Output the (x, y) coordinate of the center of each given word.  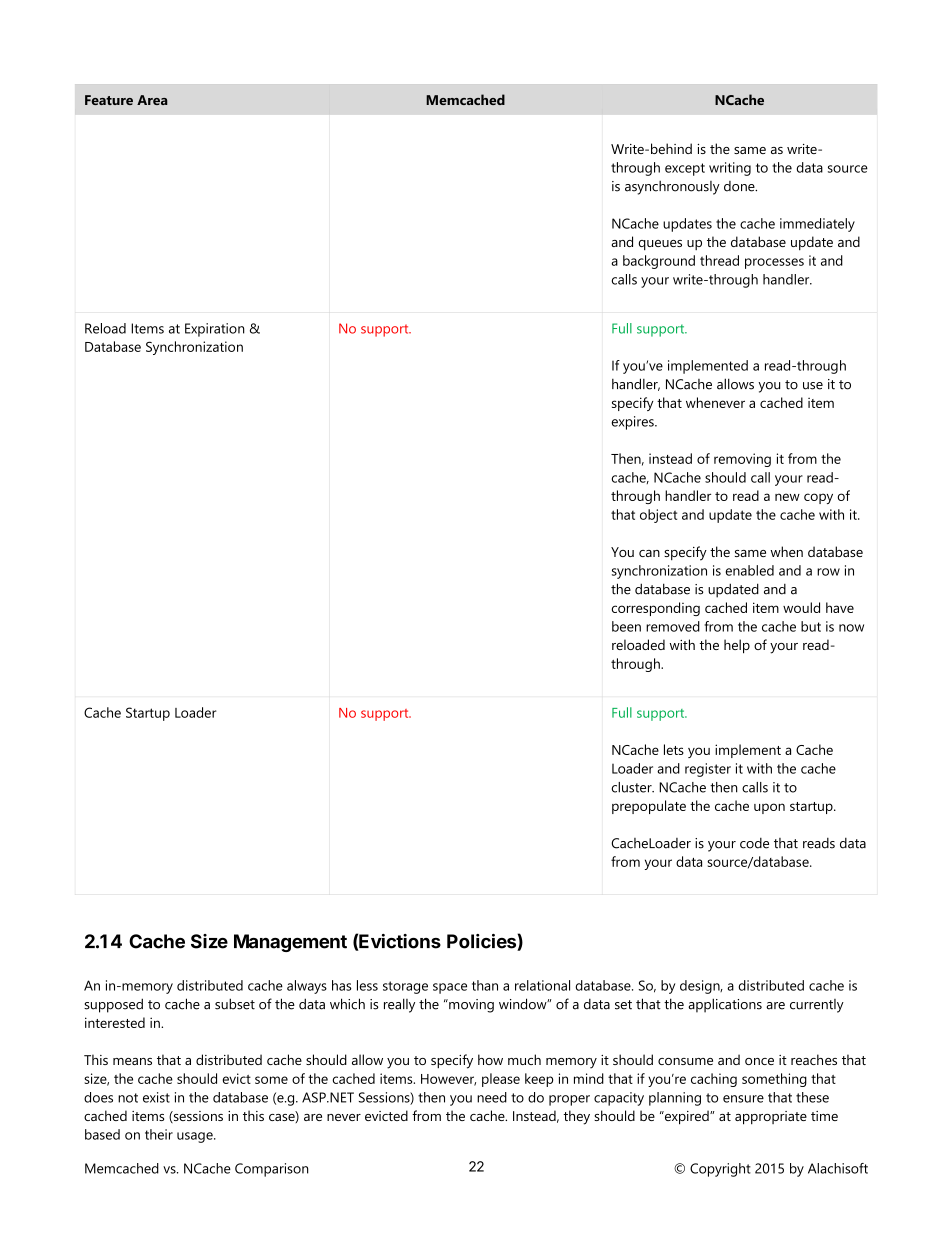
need (492, 1097)
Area (152, 100)
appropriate (771, 1118)
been (626, 626)
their (159, 1134)
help (737, 646)
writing (730, 169)
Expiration (215, 330)
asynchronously (672, 188)
